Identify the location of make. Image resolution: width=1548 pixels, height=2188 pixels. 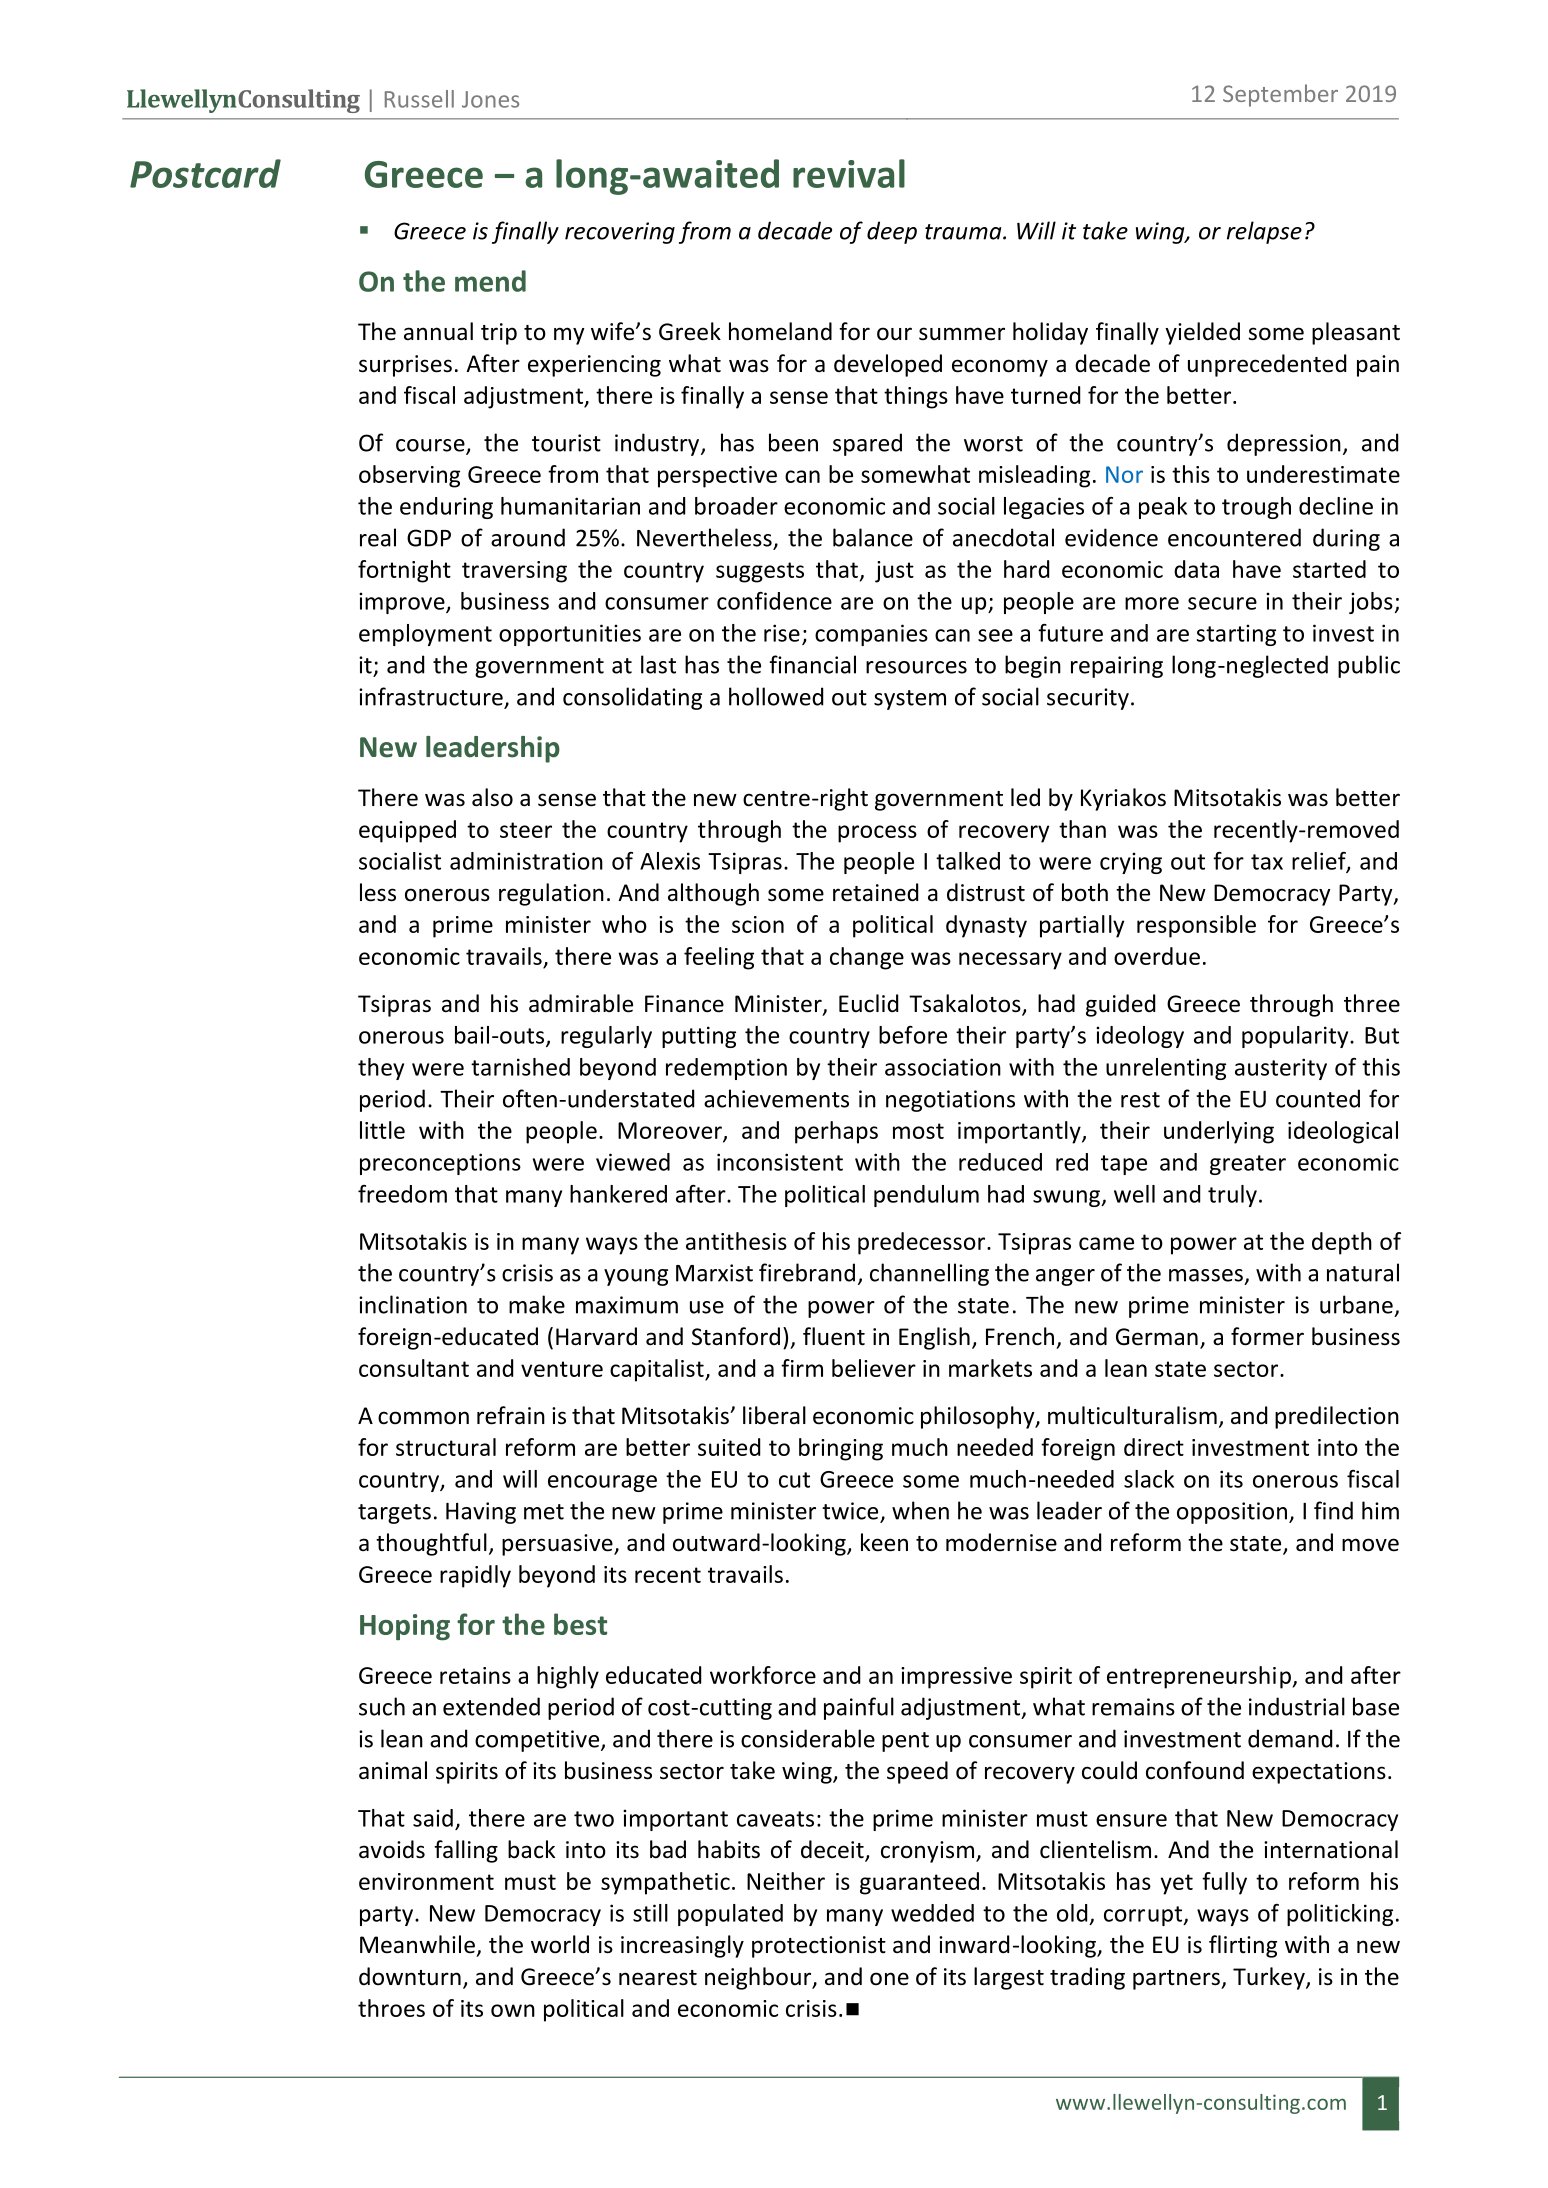
(537, 1304).
